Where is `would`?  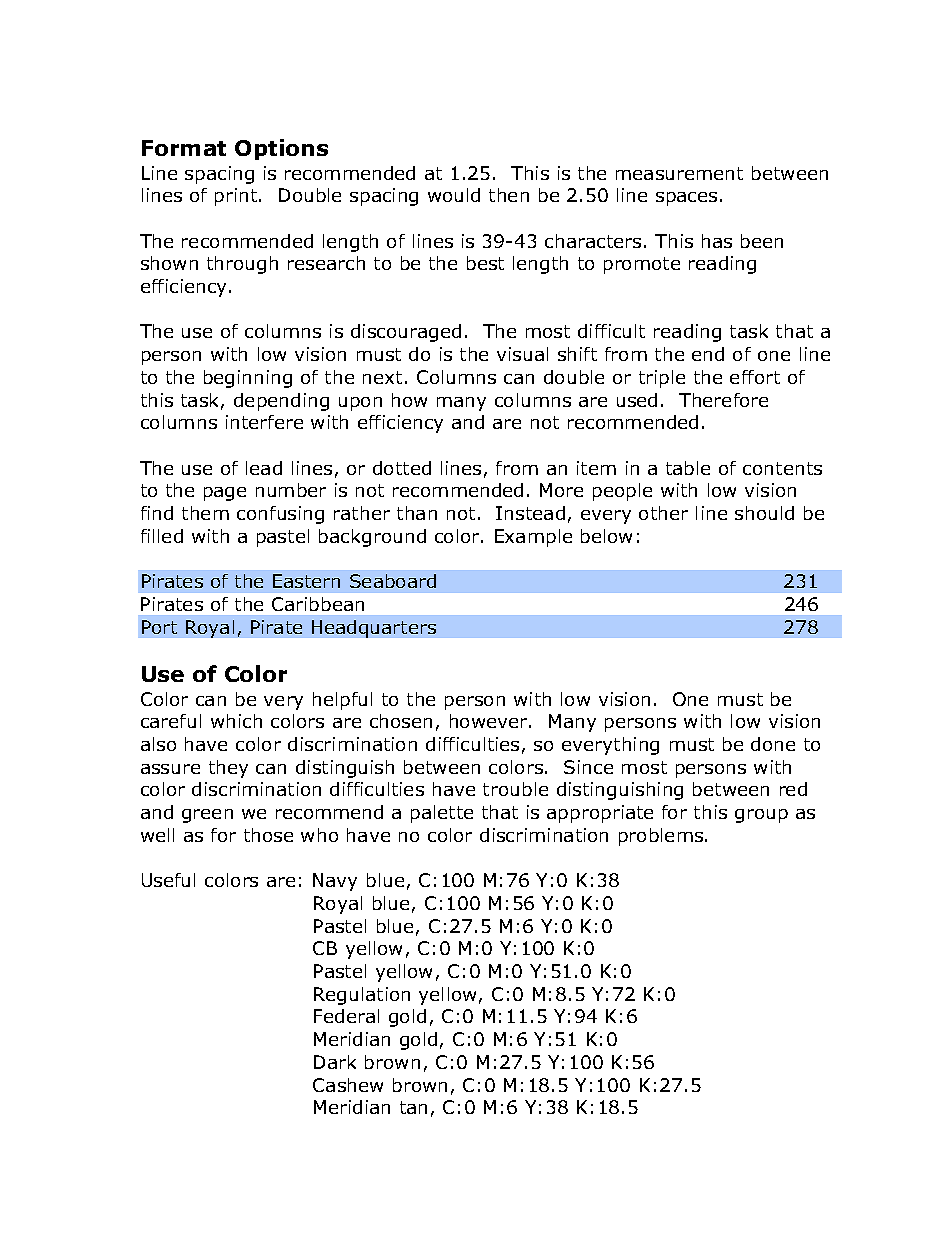
would is located at coordinates (454, 195).
